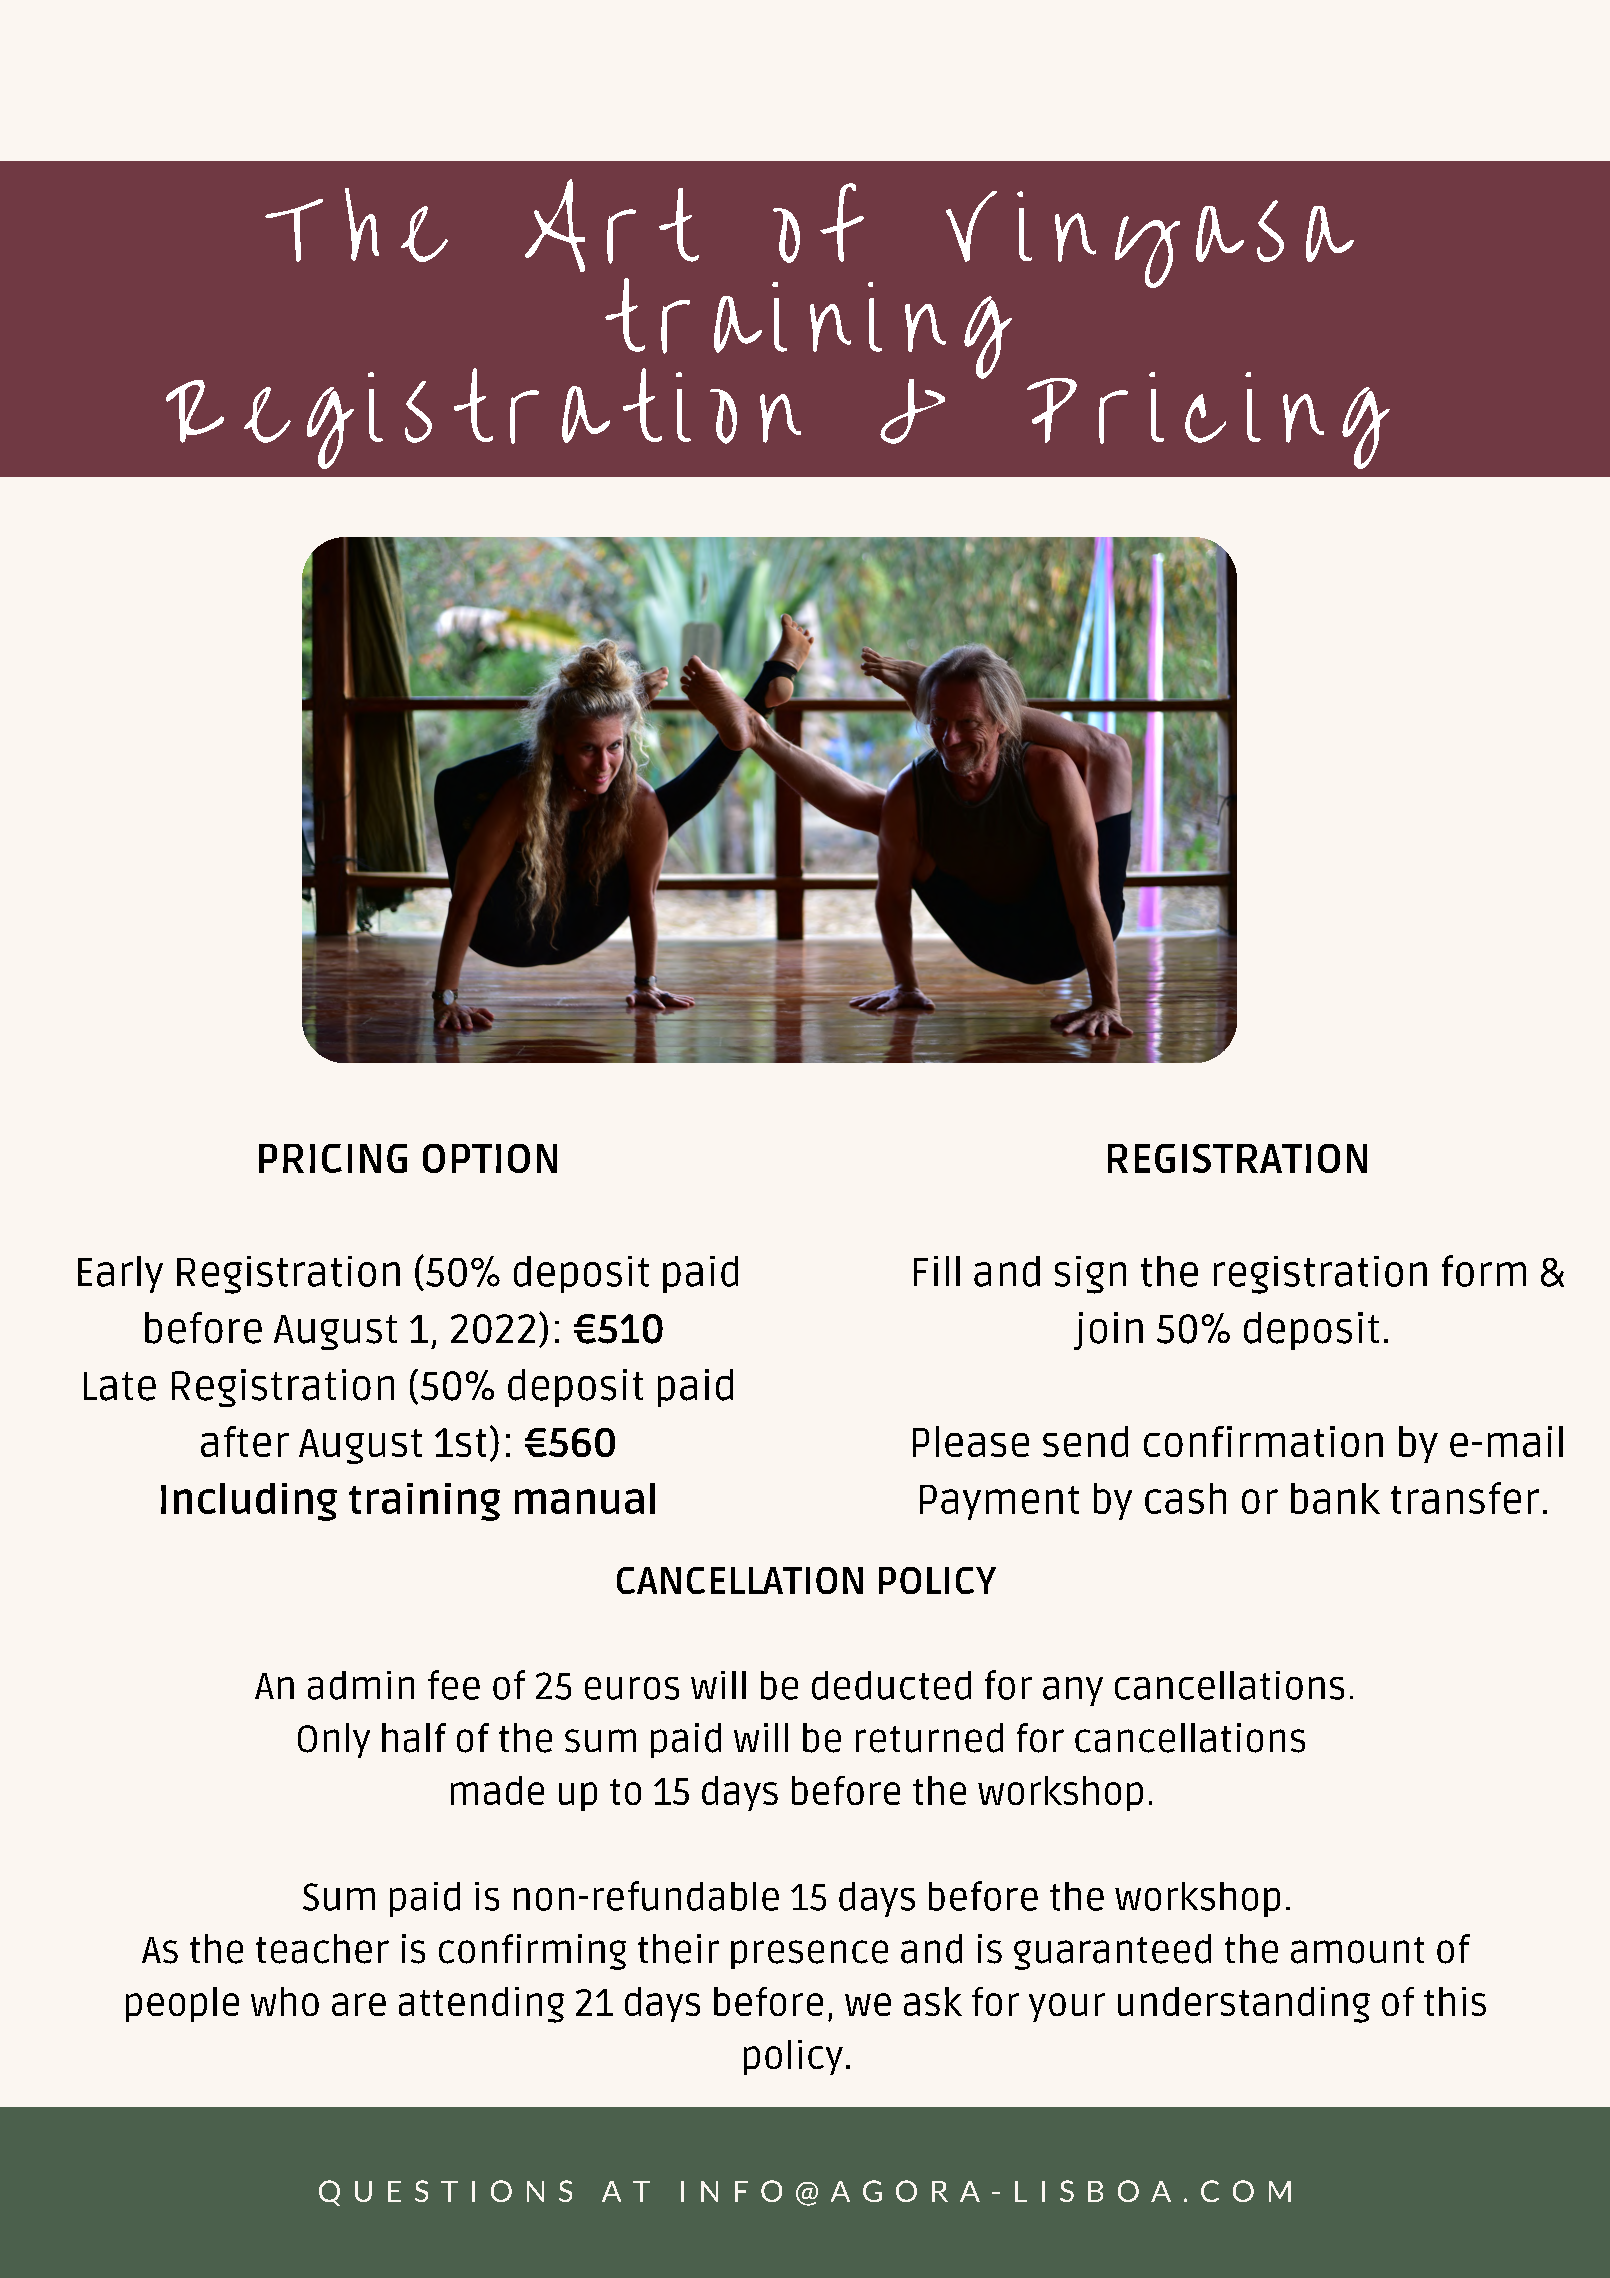 The width and height of the page is (1610, 2278). What do you see at coordinates (245, 1441) in the page?
I see `after` at bounding box center [245, 1441].
